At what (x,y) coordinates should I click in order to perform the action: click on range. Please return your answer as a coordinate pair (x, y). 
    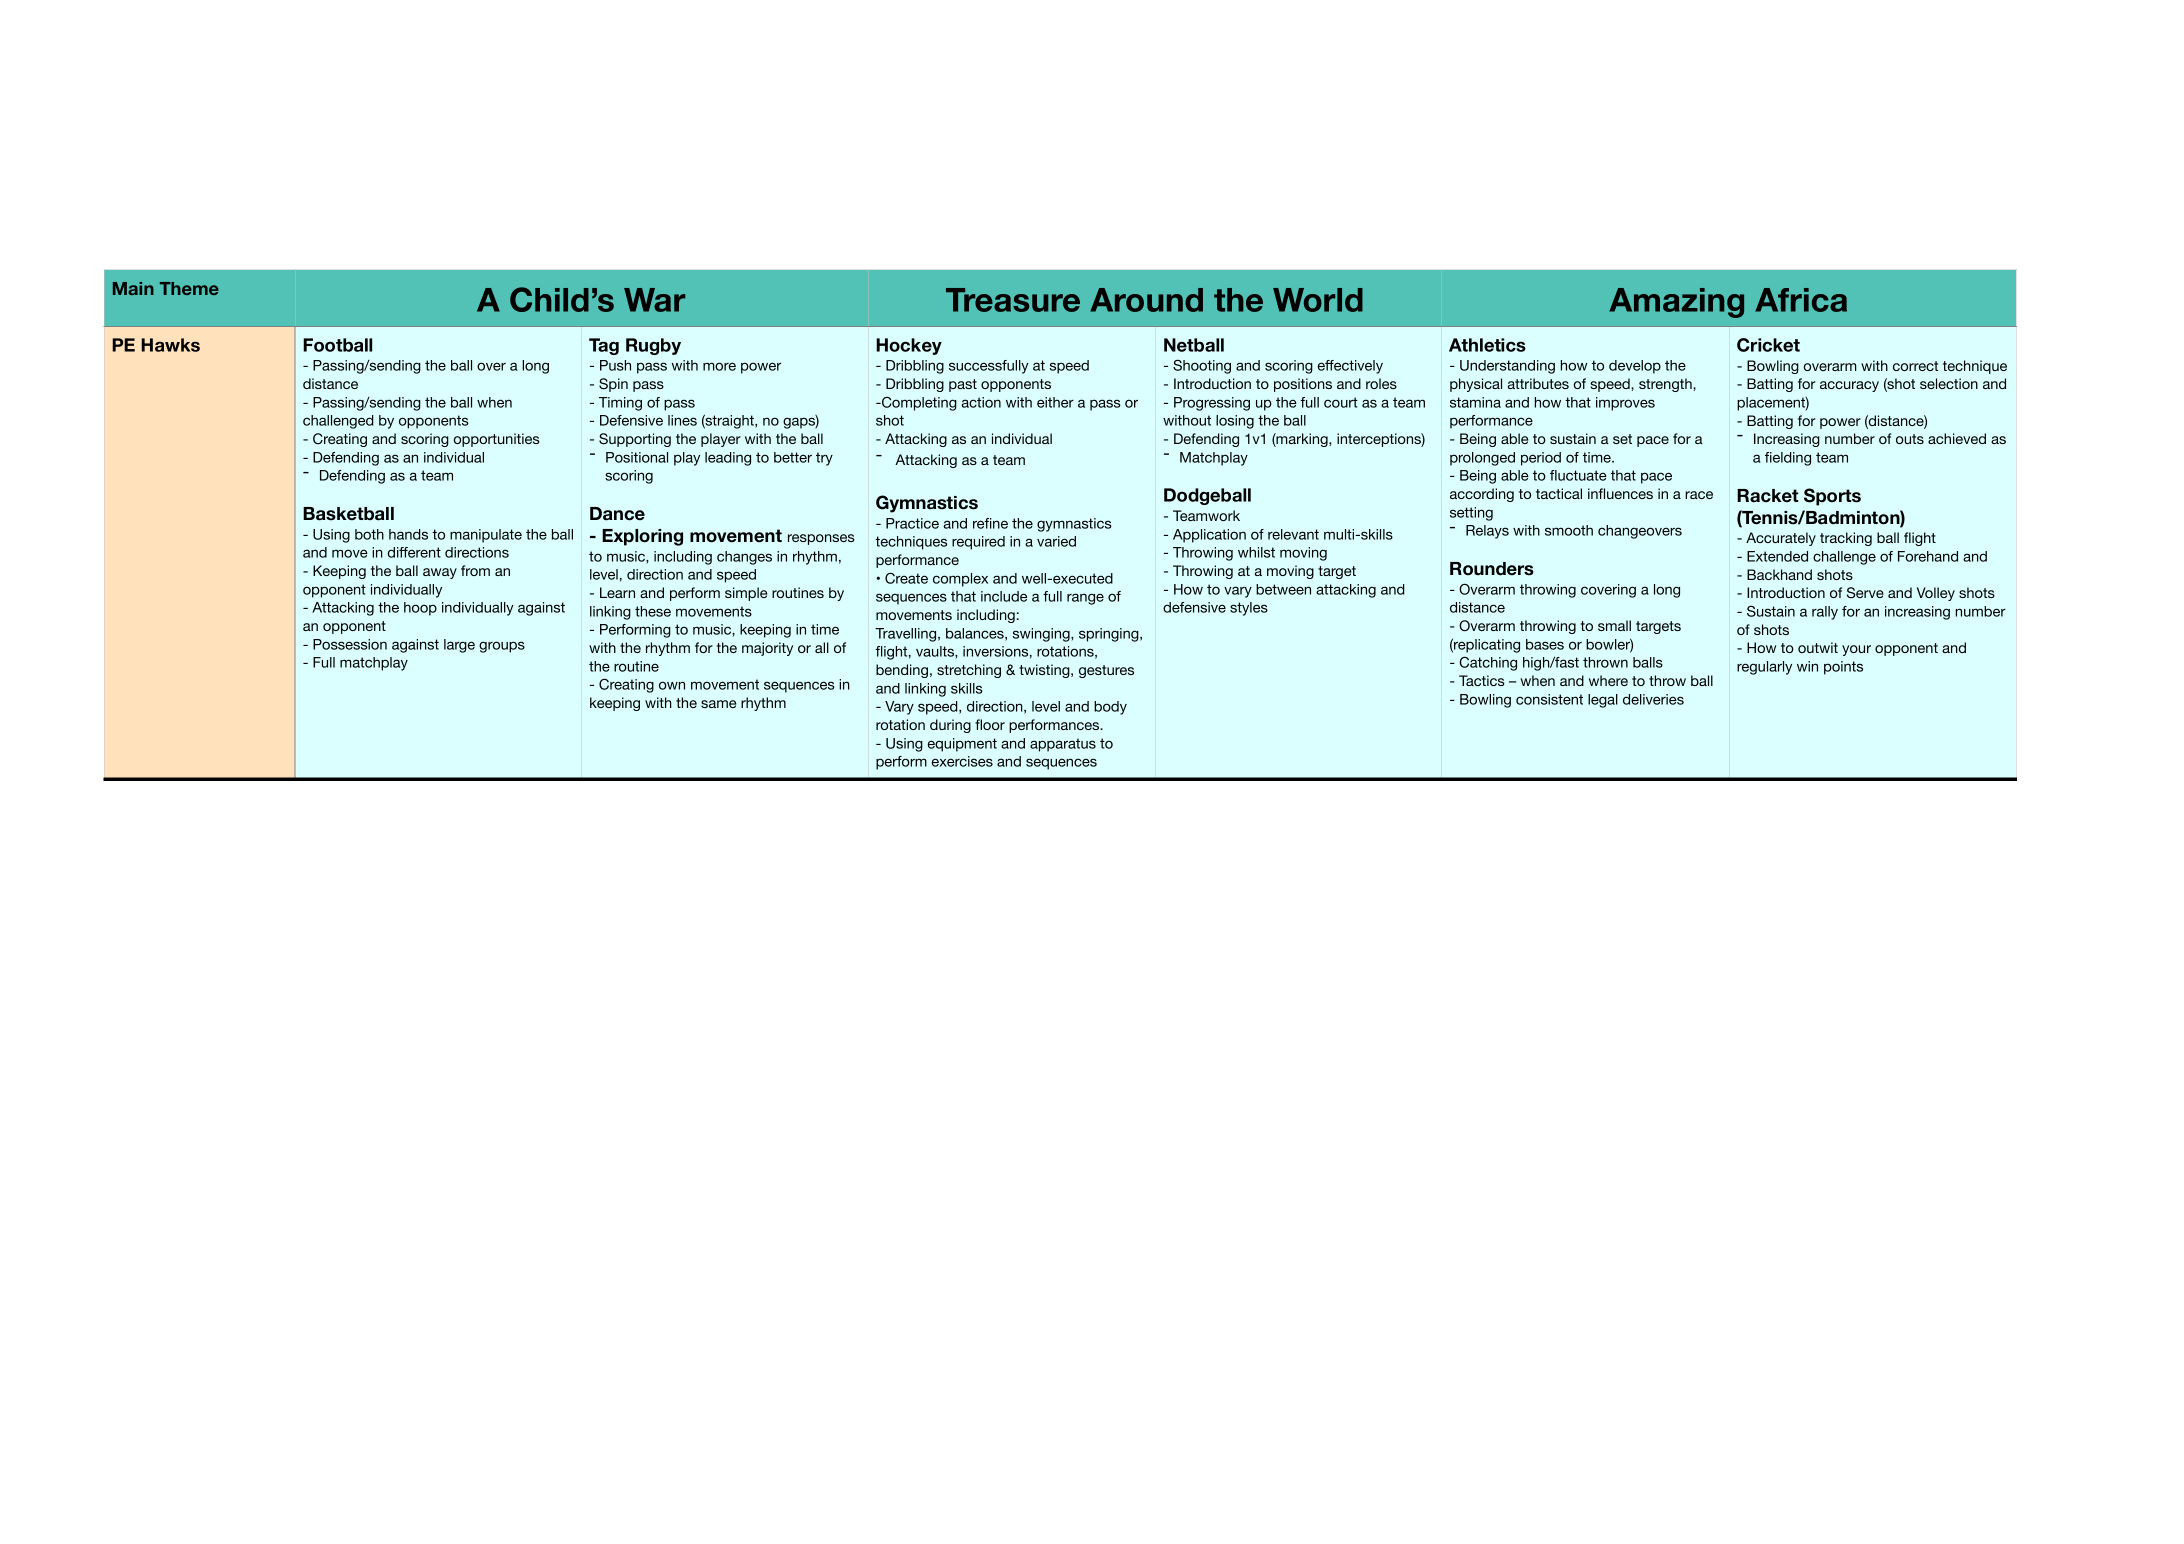
    Looking at the image, I should click on (1085, 599).
